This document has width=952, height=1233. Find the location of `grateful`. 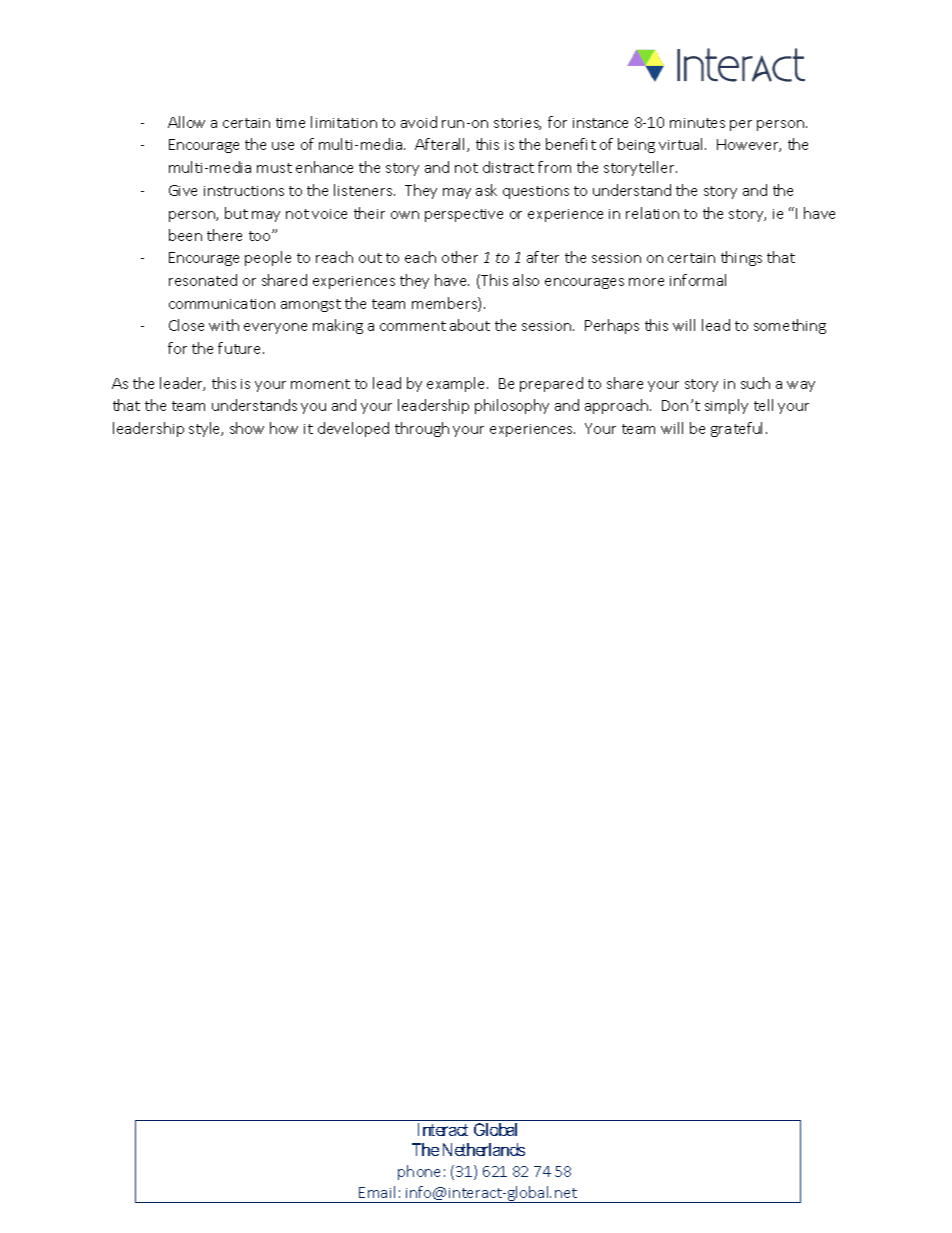

grateful is located at coordinates (736, 429).
